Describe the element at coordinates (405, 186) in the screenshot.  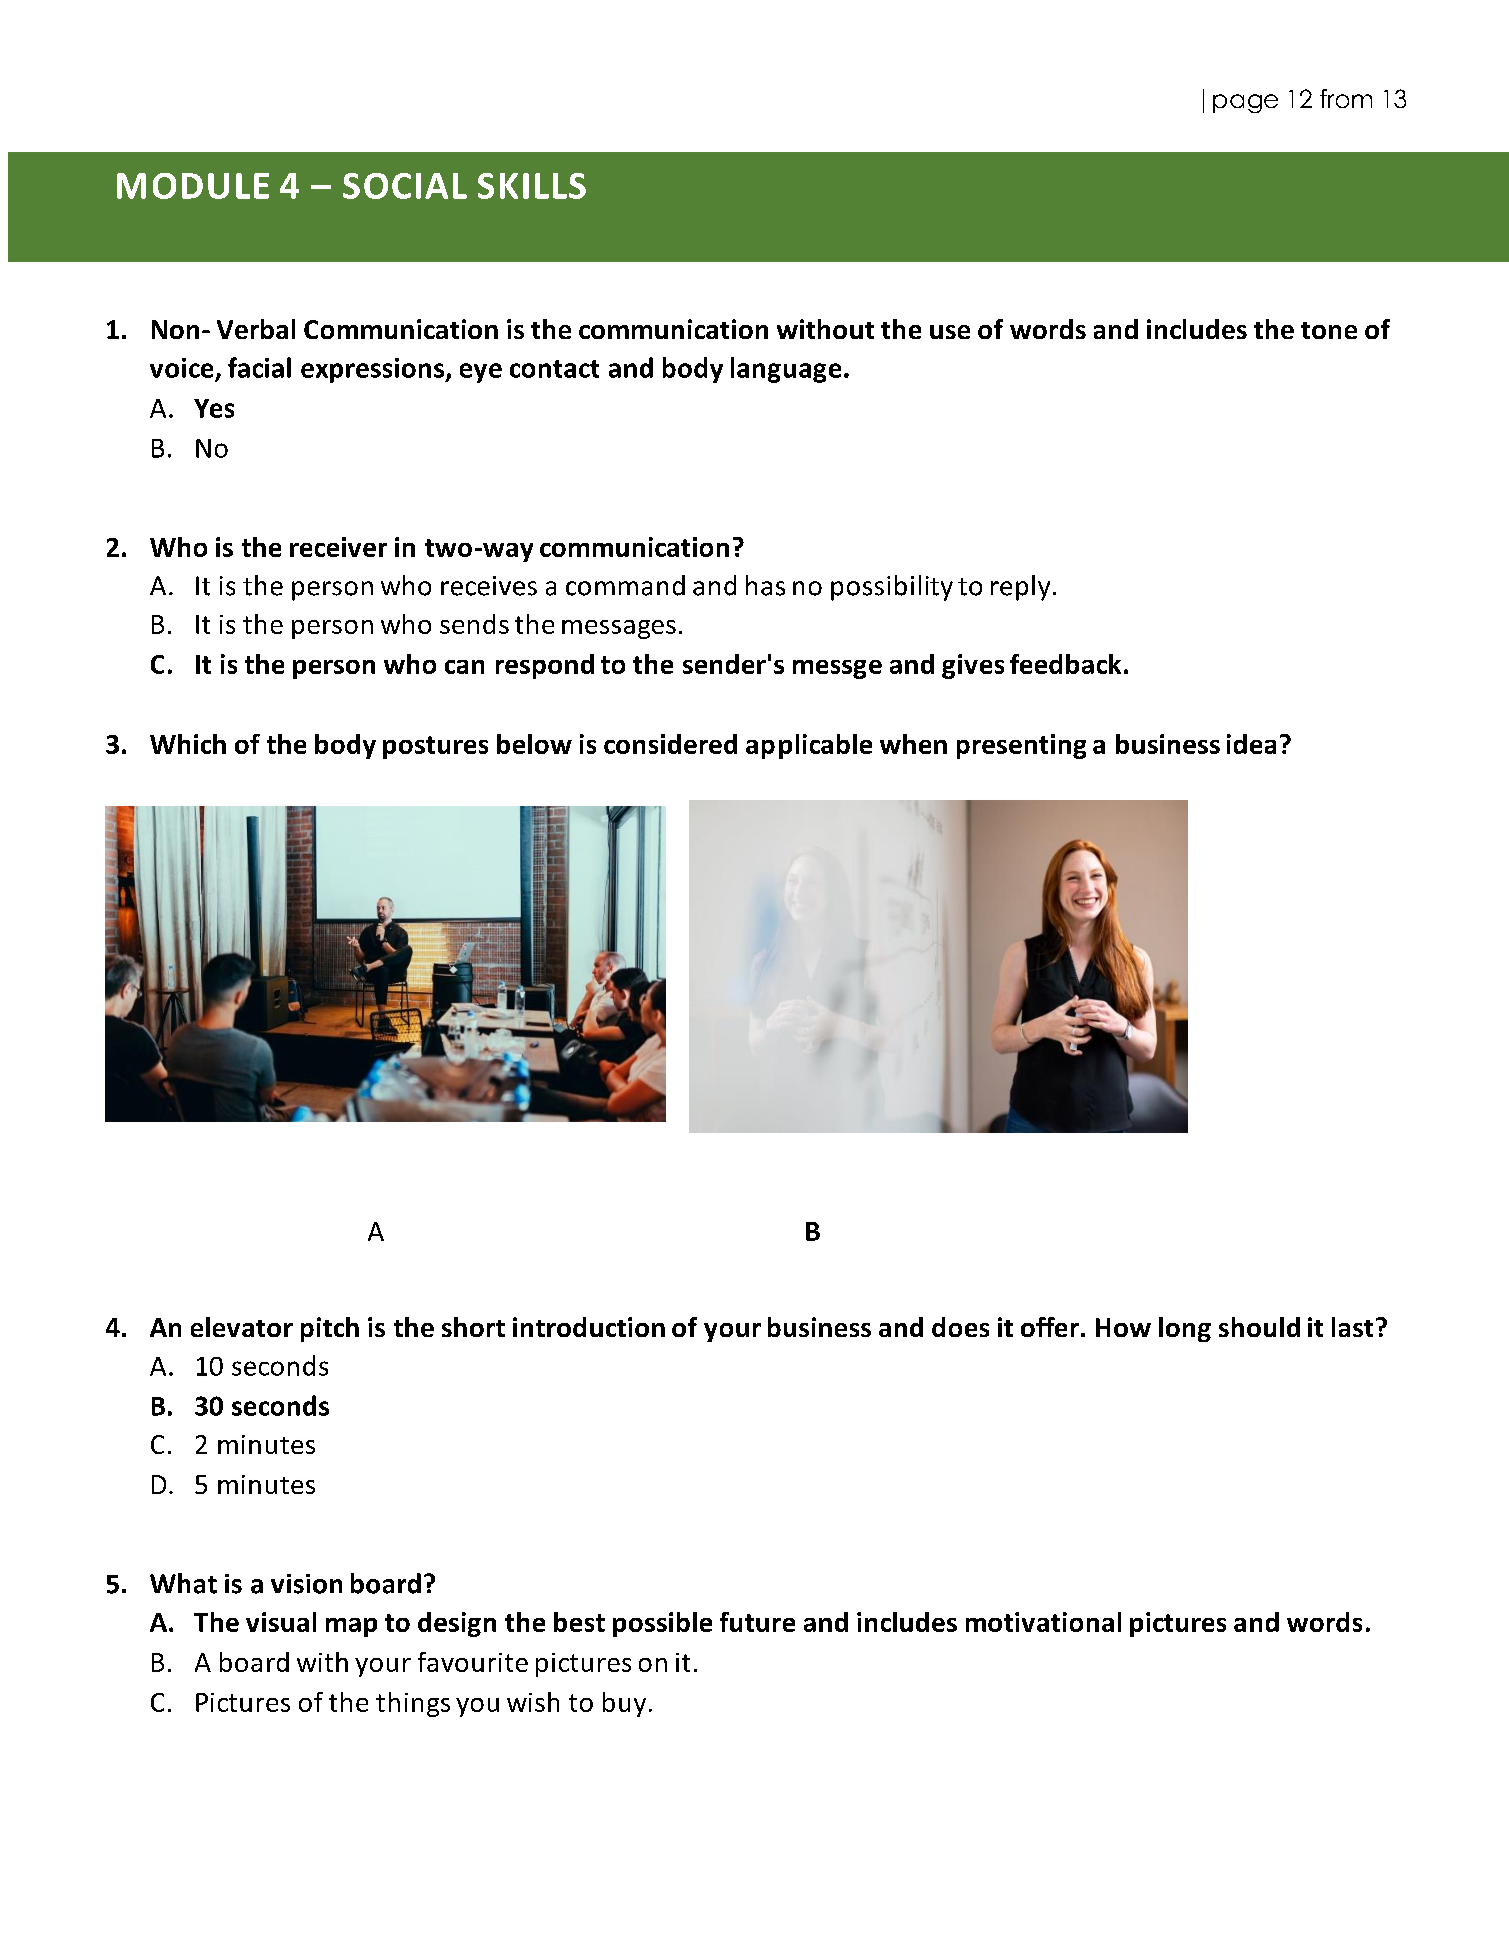
I see `SOCIAL` at that location.
